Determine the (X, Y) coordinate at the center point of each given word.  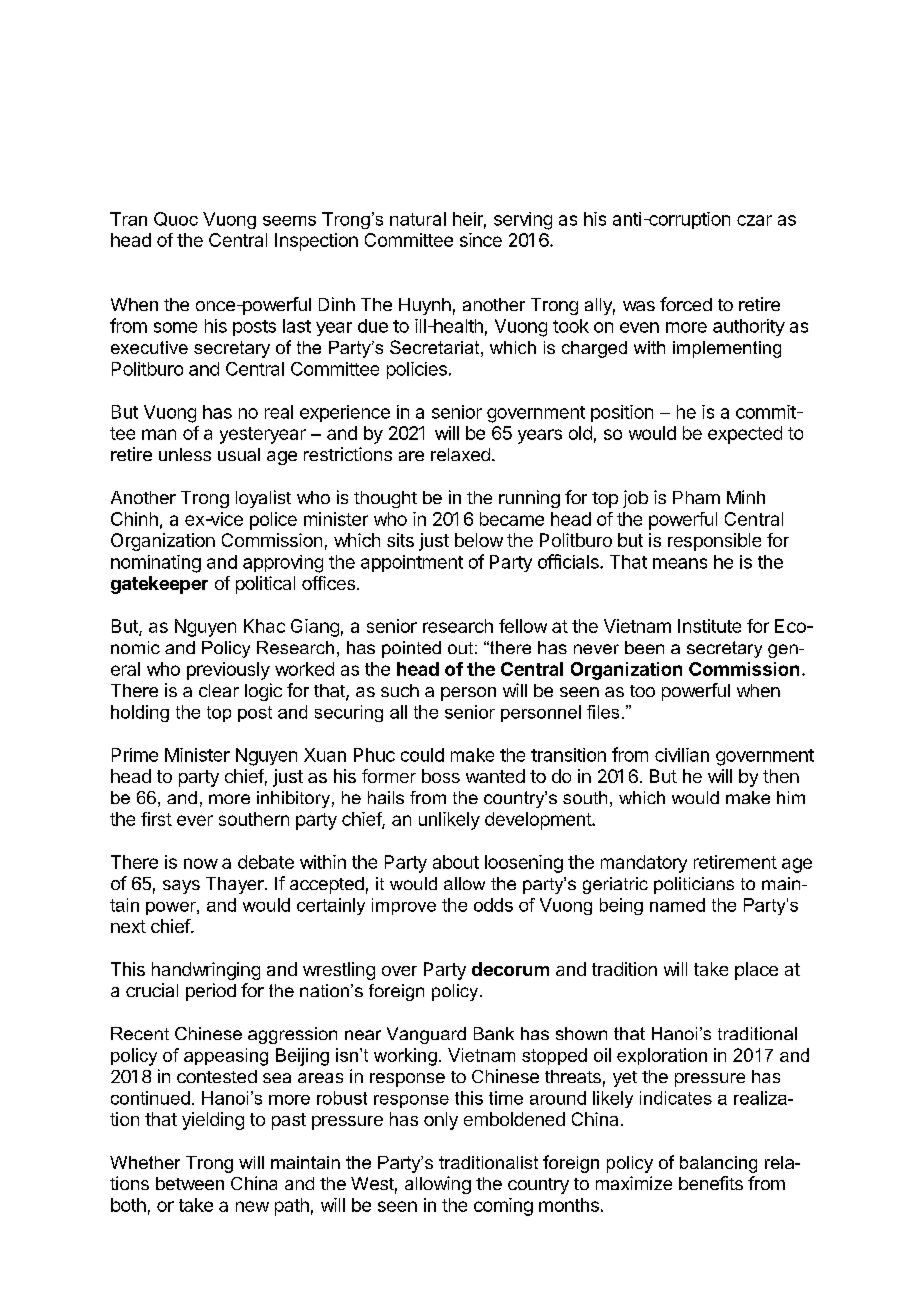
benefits (711, 1183)
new (252, 1206)
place (756, 971)
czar (754, 220)
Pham (696, 497)
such (400, 690)
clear (219, 690)
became (512, 519)
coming (503, 1207)
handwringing (206, 971)
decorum (510, 969)
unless (185, 454)
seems (289, 221)
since (481, 240)
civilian (682, 755)
